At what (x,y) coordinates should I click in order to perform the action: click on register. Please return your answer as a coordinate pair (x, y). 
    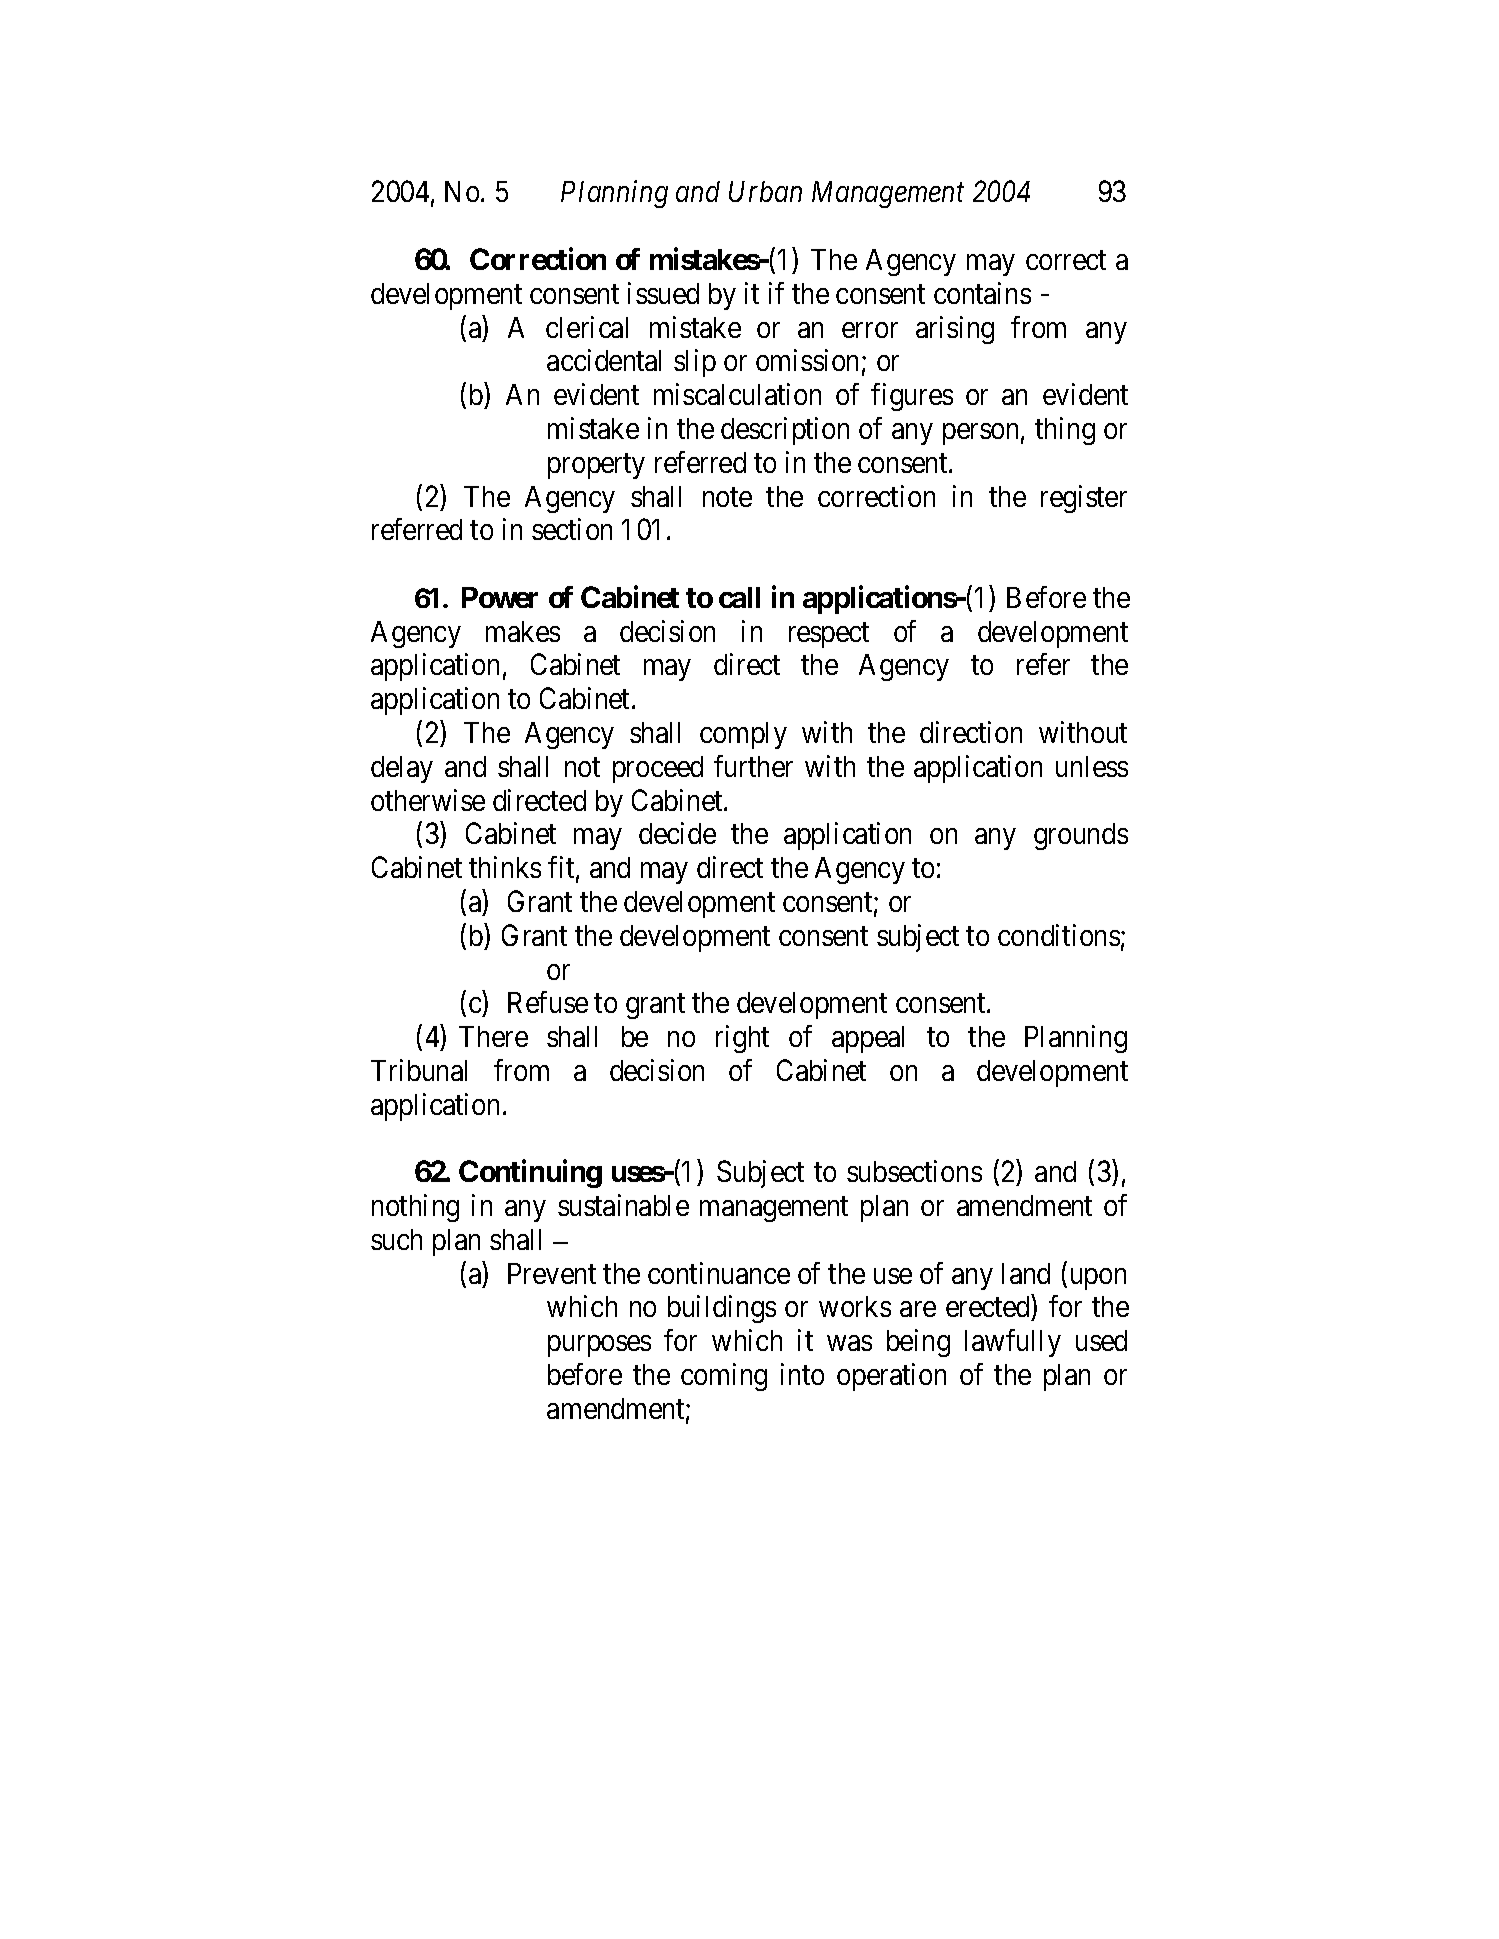
    Looking at the image, I should click on (1084, 499).
